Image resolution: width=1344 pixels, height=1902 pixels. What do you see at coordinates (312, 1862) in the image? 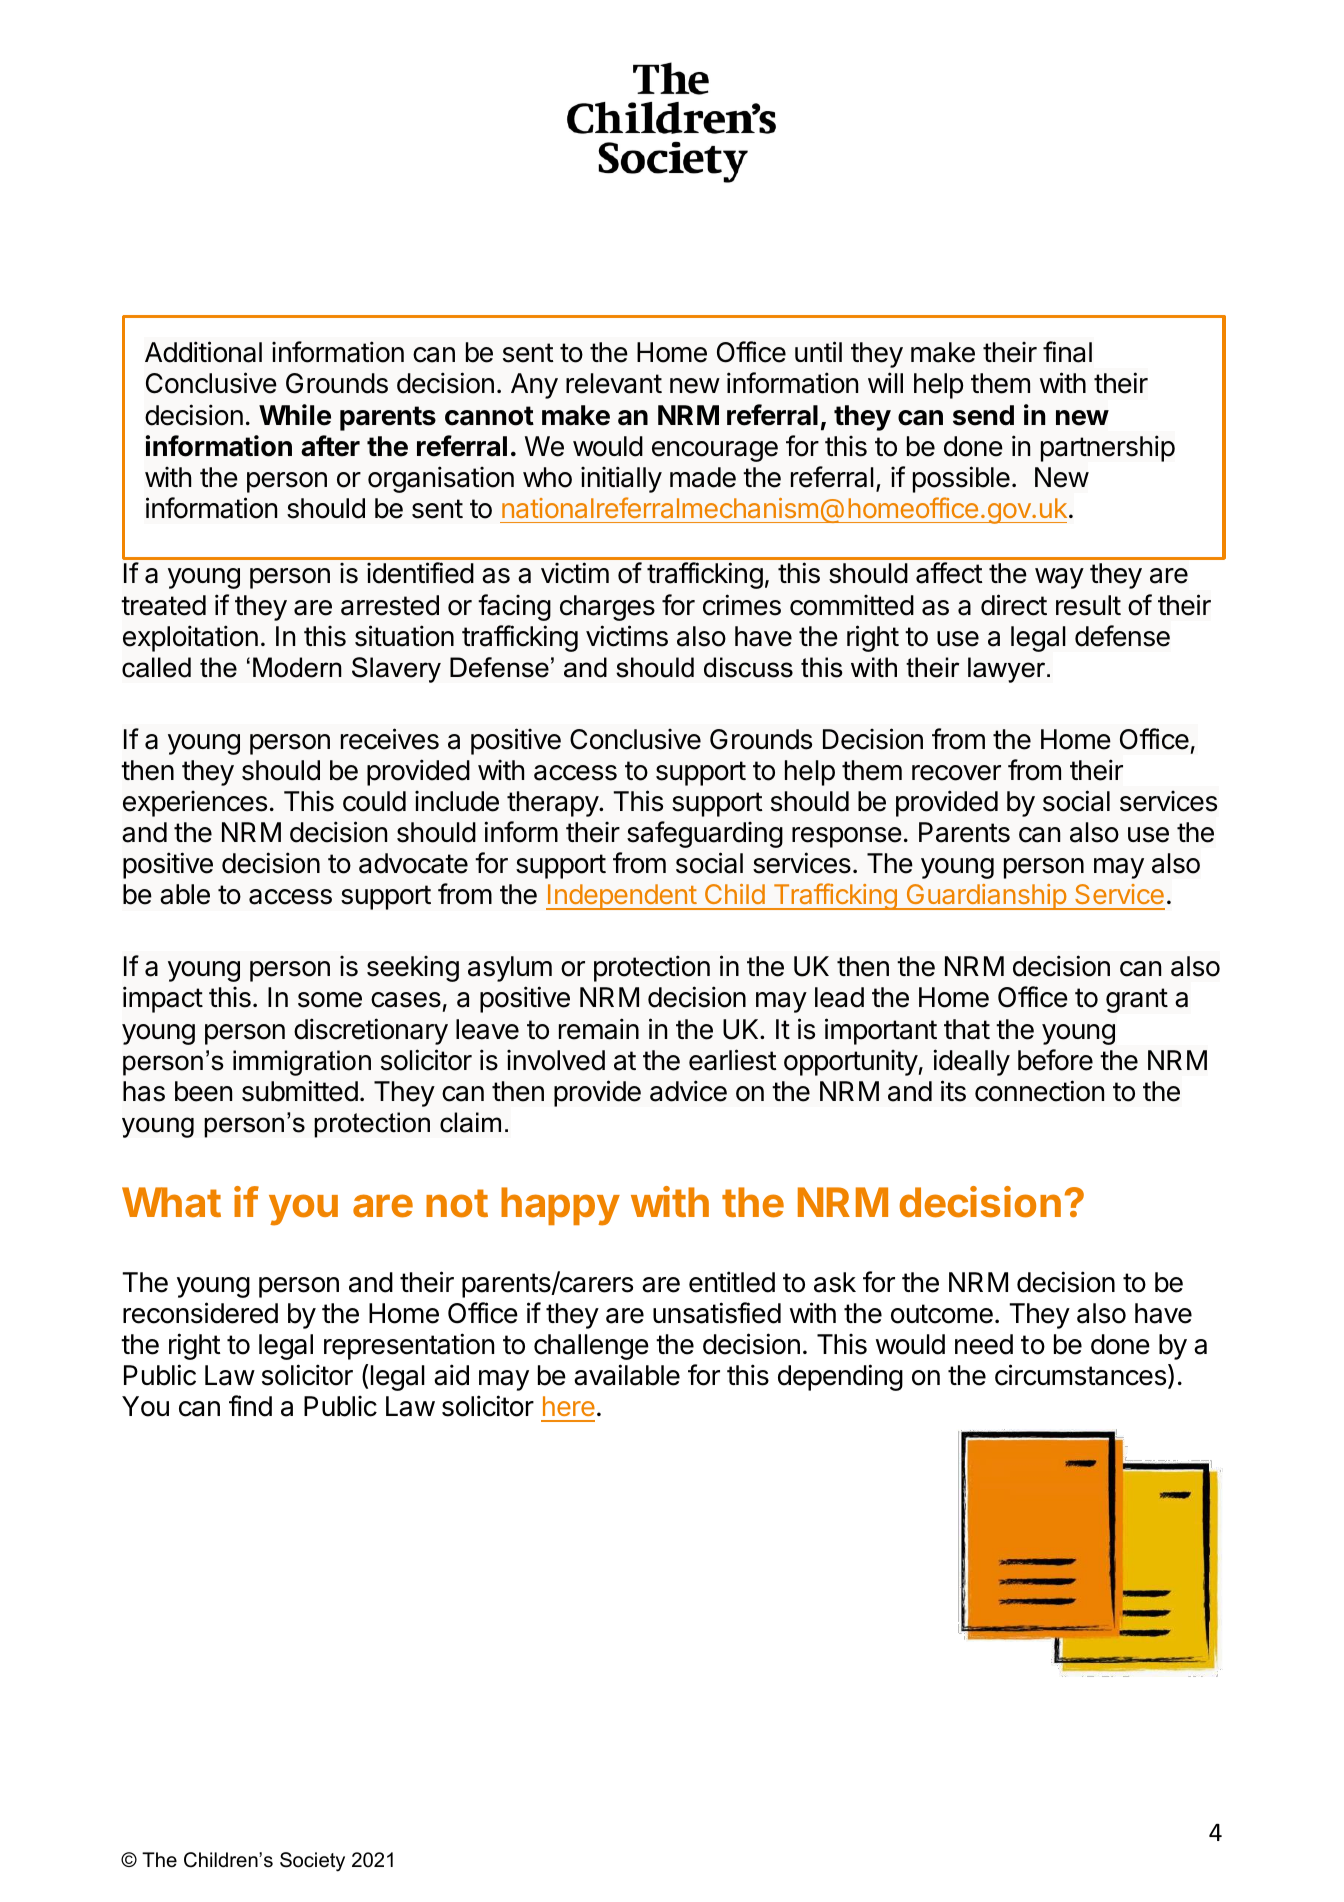
I see `Society` at bounding box center [312, 1862].
